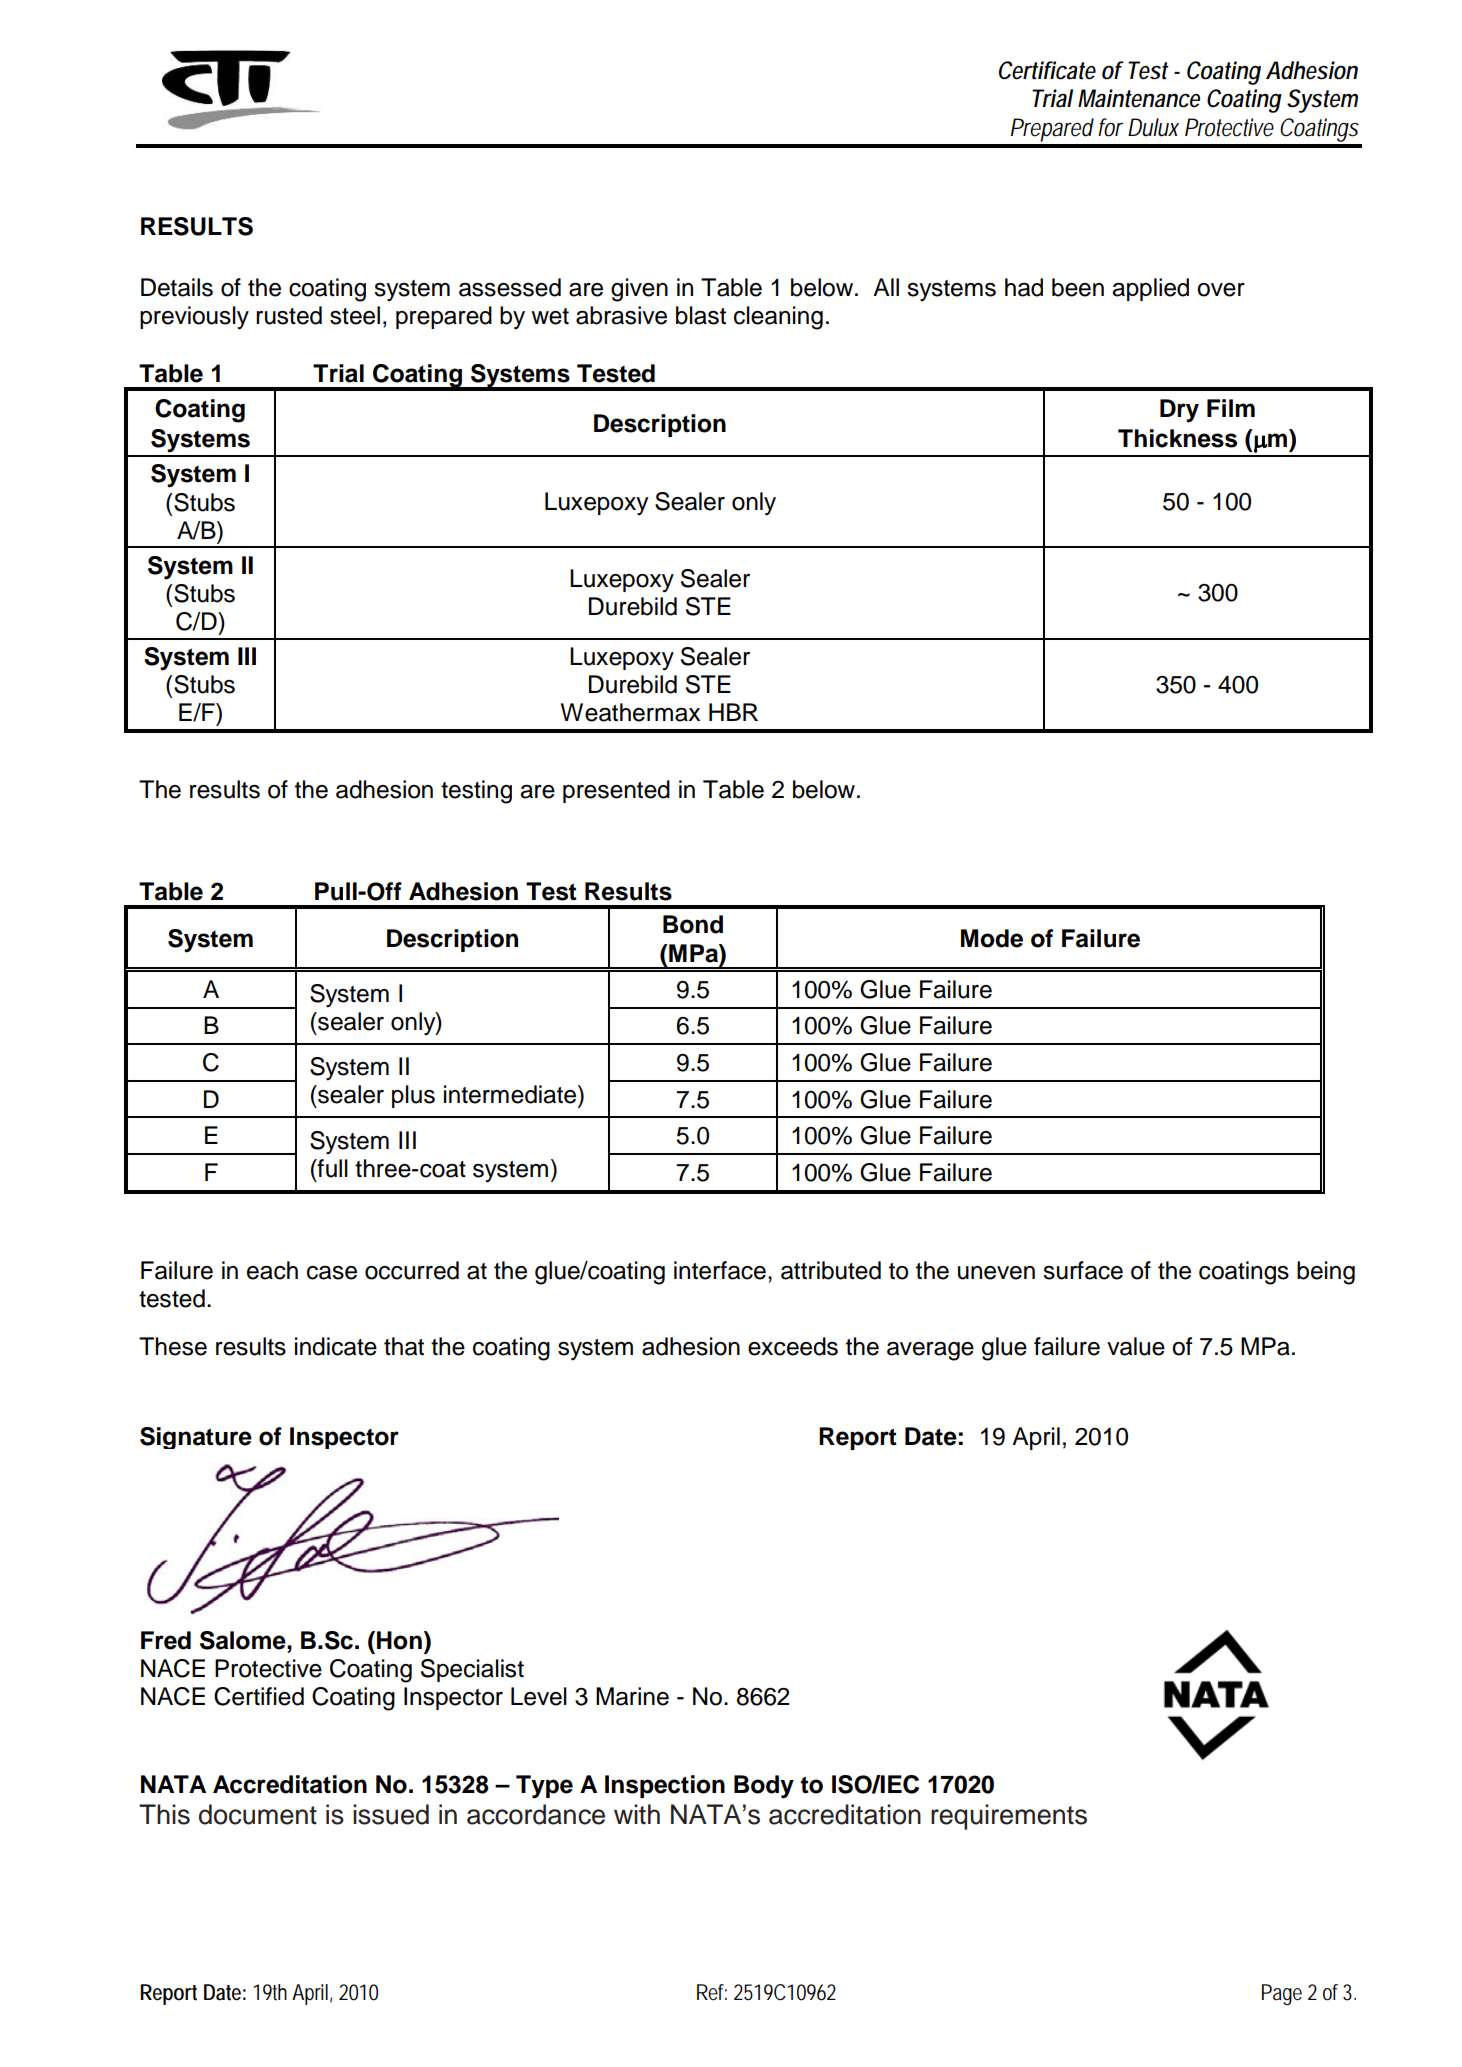 The height and width of the screenshot is (2067, 1462). Describe the element at coordinates (258, 1814) in the screenshot. I see `document` at that location.
